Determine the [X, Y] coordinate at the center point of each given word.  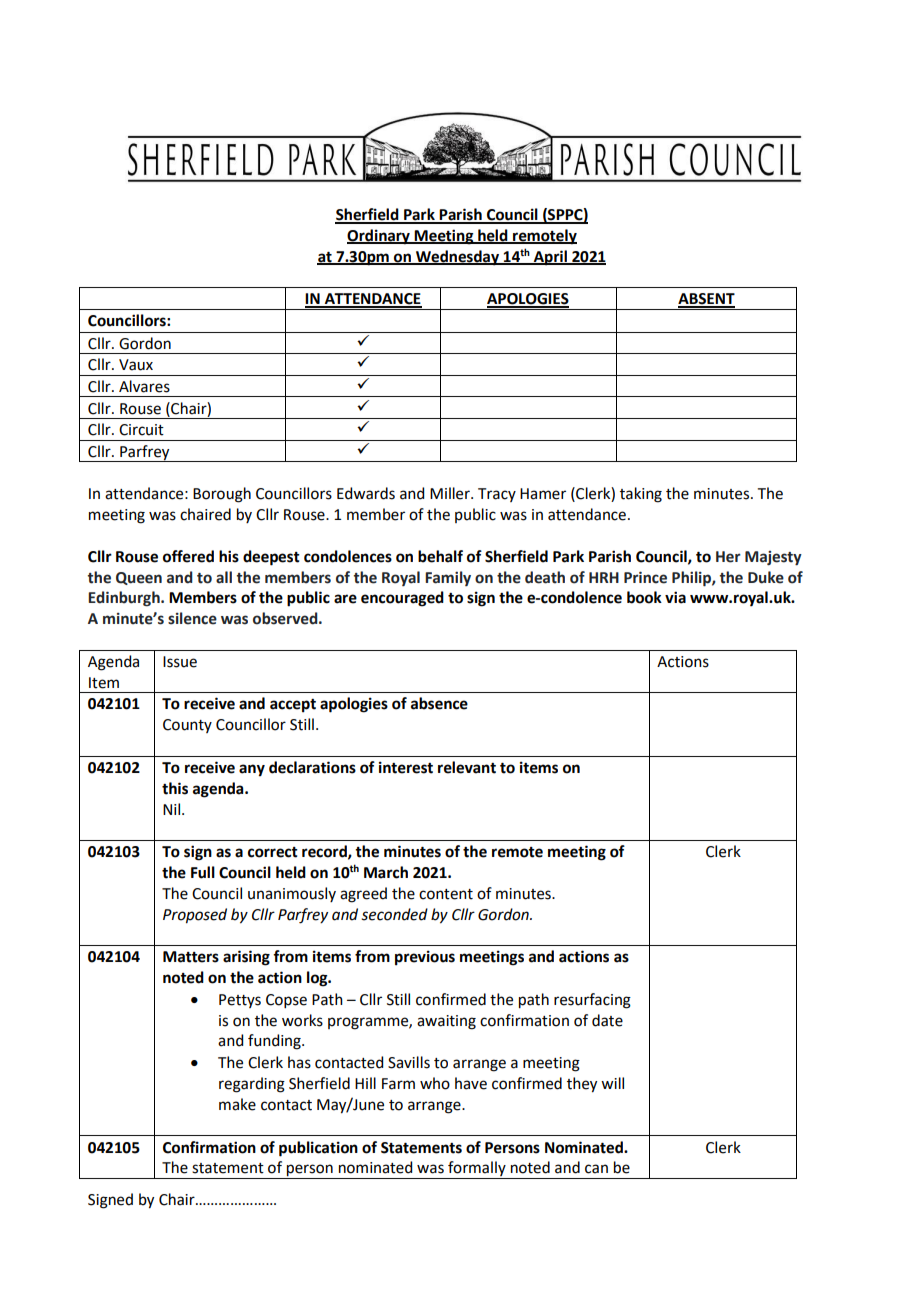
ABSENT [706, 300]
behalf [440, 556]
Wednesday [457, 258]
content [446, 894]
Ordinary [379, 237]
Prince [645, 577]
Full [203, 872]
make [237, 1104]
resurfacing [592, 1001]
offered [188, 556]
